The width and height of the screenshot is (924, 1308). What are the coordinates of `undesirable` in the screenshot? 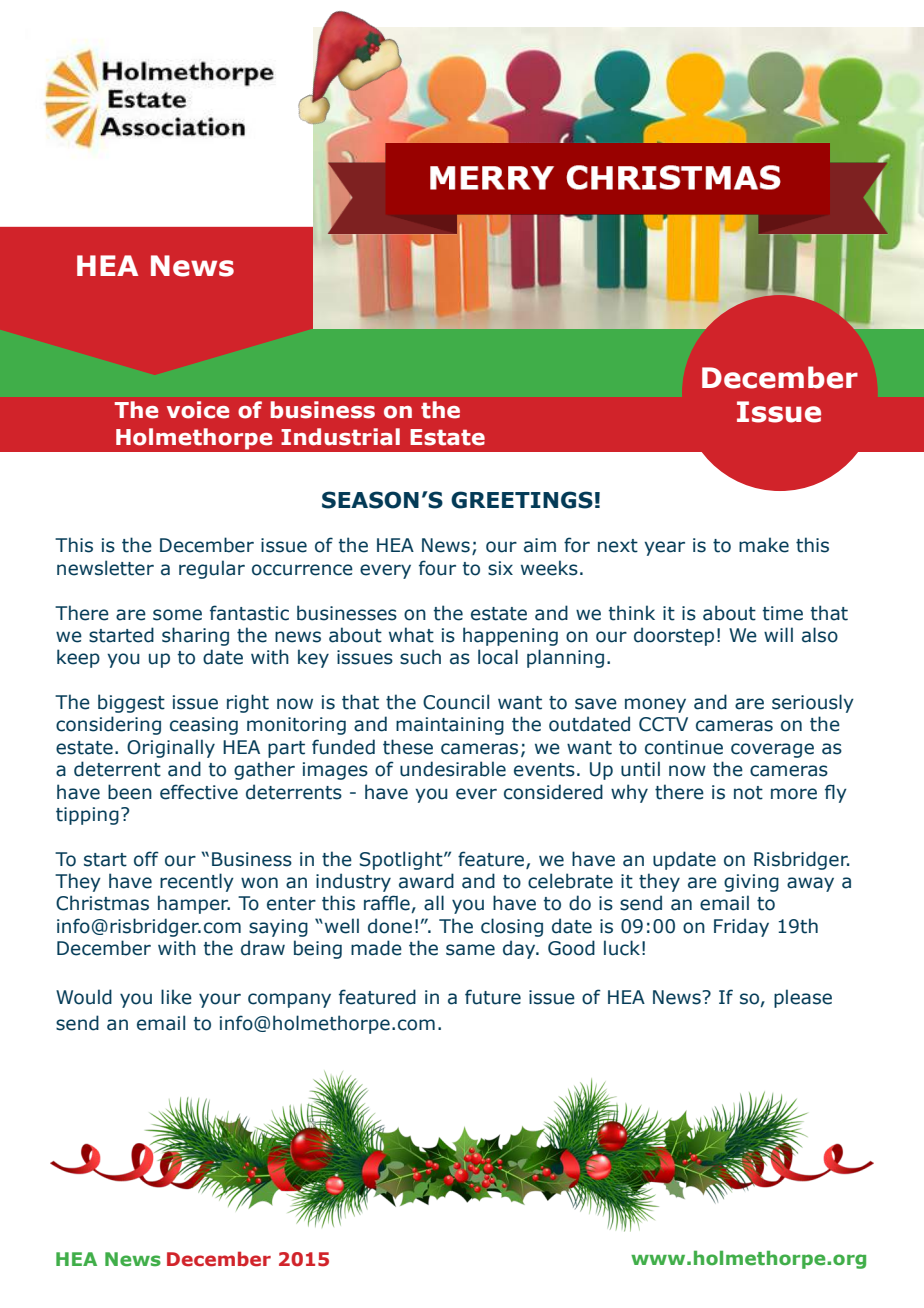 It's located at (453, 769).
